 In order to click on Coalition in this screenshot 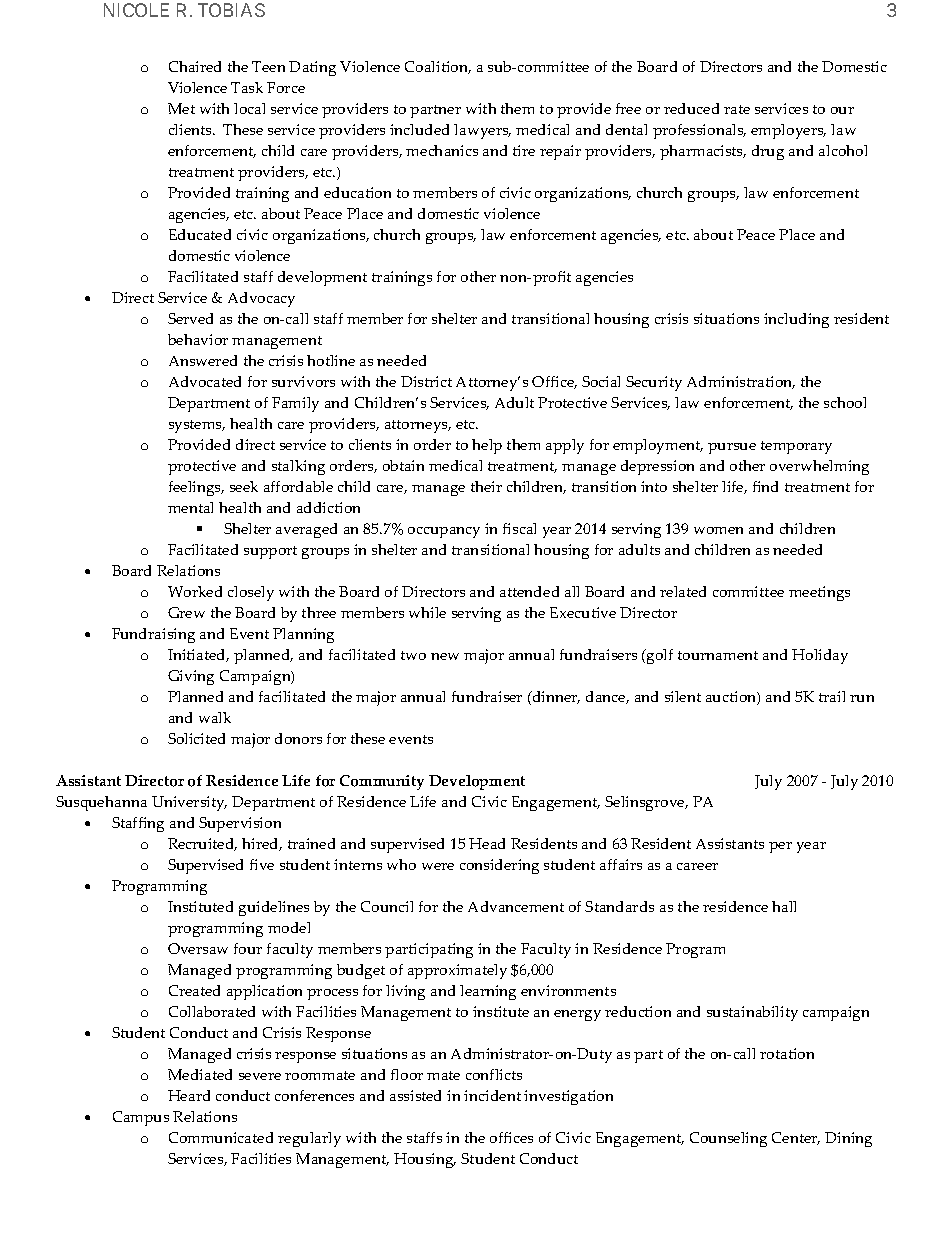, I will do `click(438, 67)`.
